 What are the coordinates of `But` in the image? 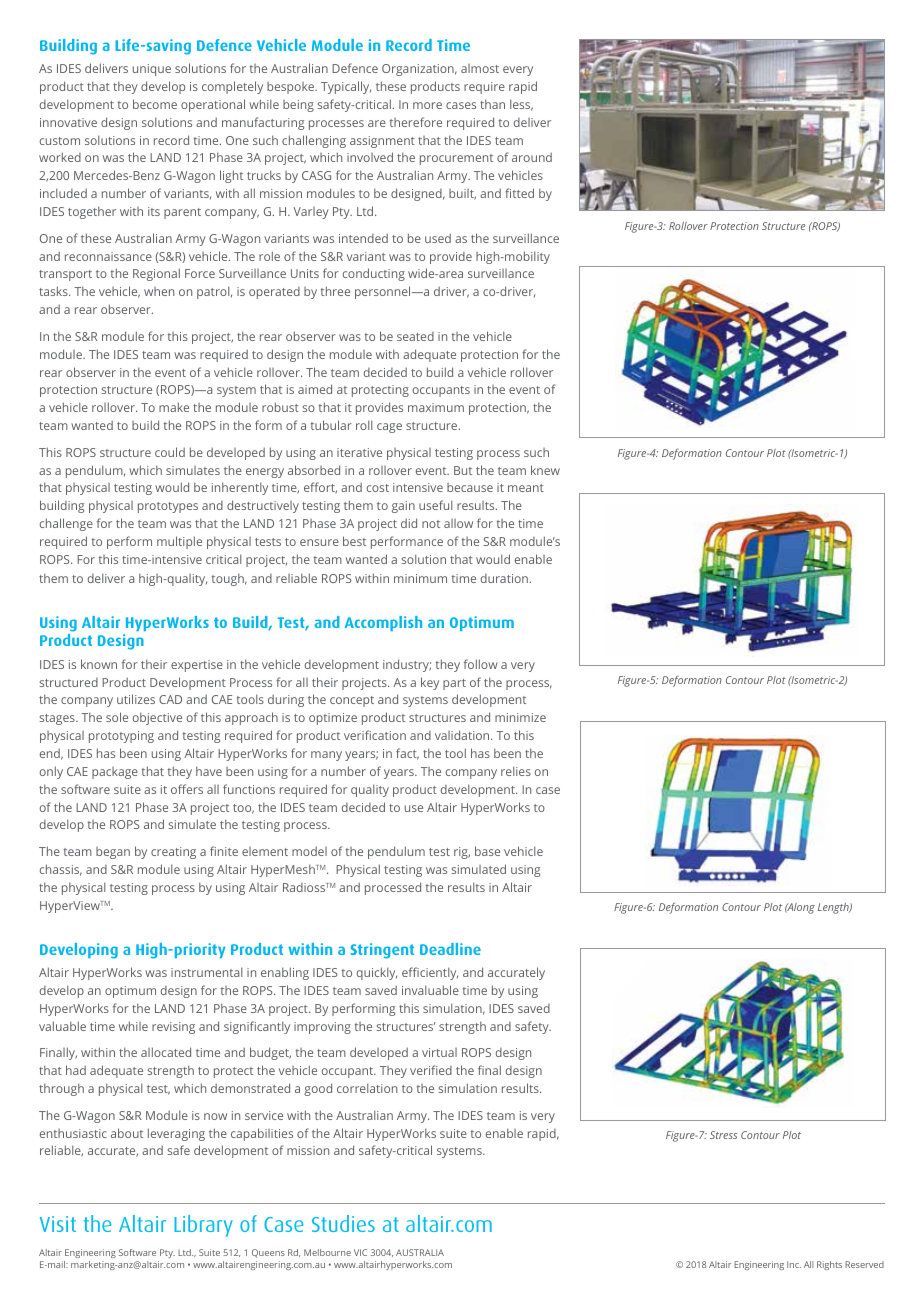 It's located at (463, 470).
